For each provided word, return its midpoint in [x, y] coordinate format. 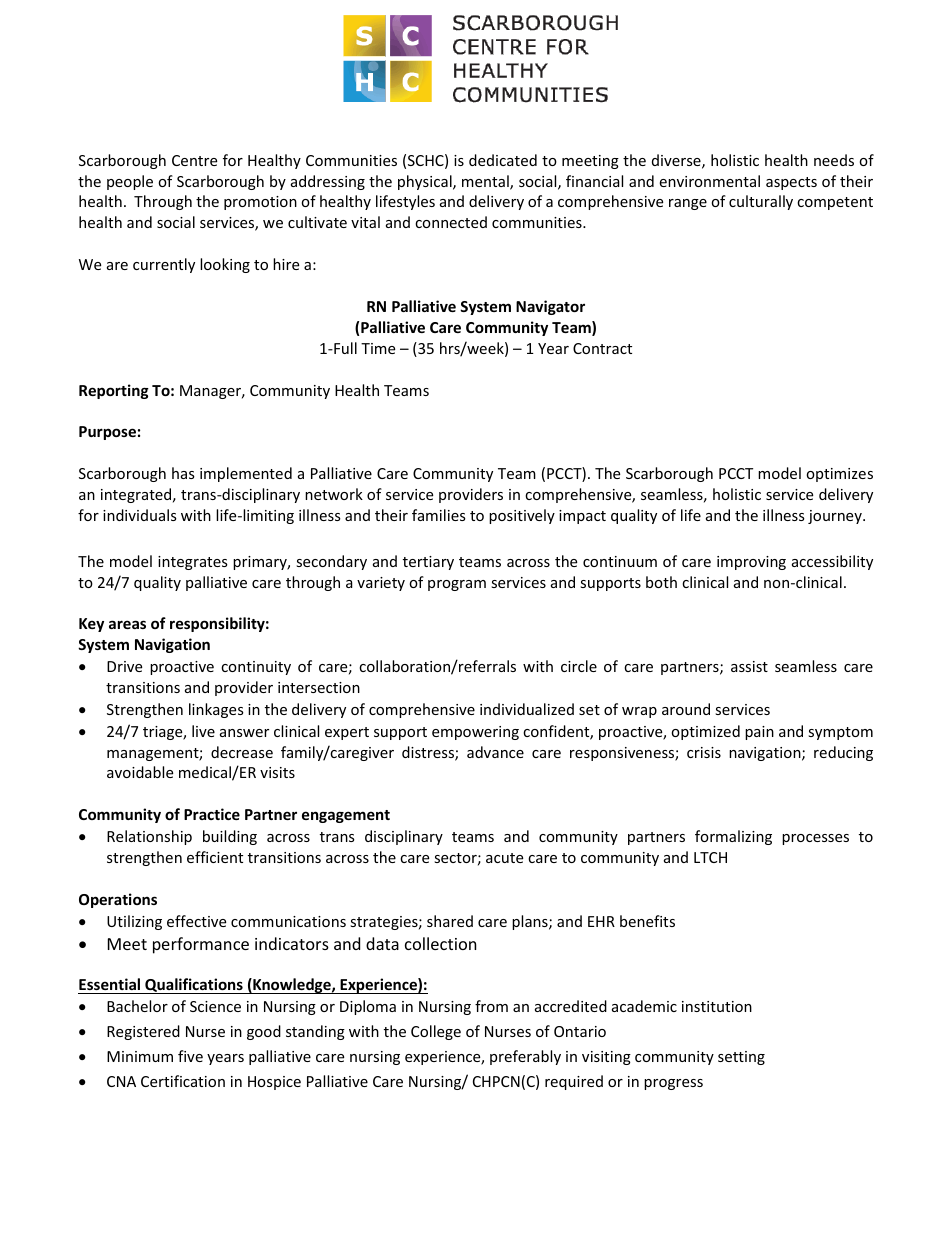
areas [127, 624]
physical [426, 182]
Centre [194, 160]
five [190, 1056]
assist [749, 666]
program [457, 585]
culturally [761, 202]
